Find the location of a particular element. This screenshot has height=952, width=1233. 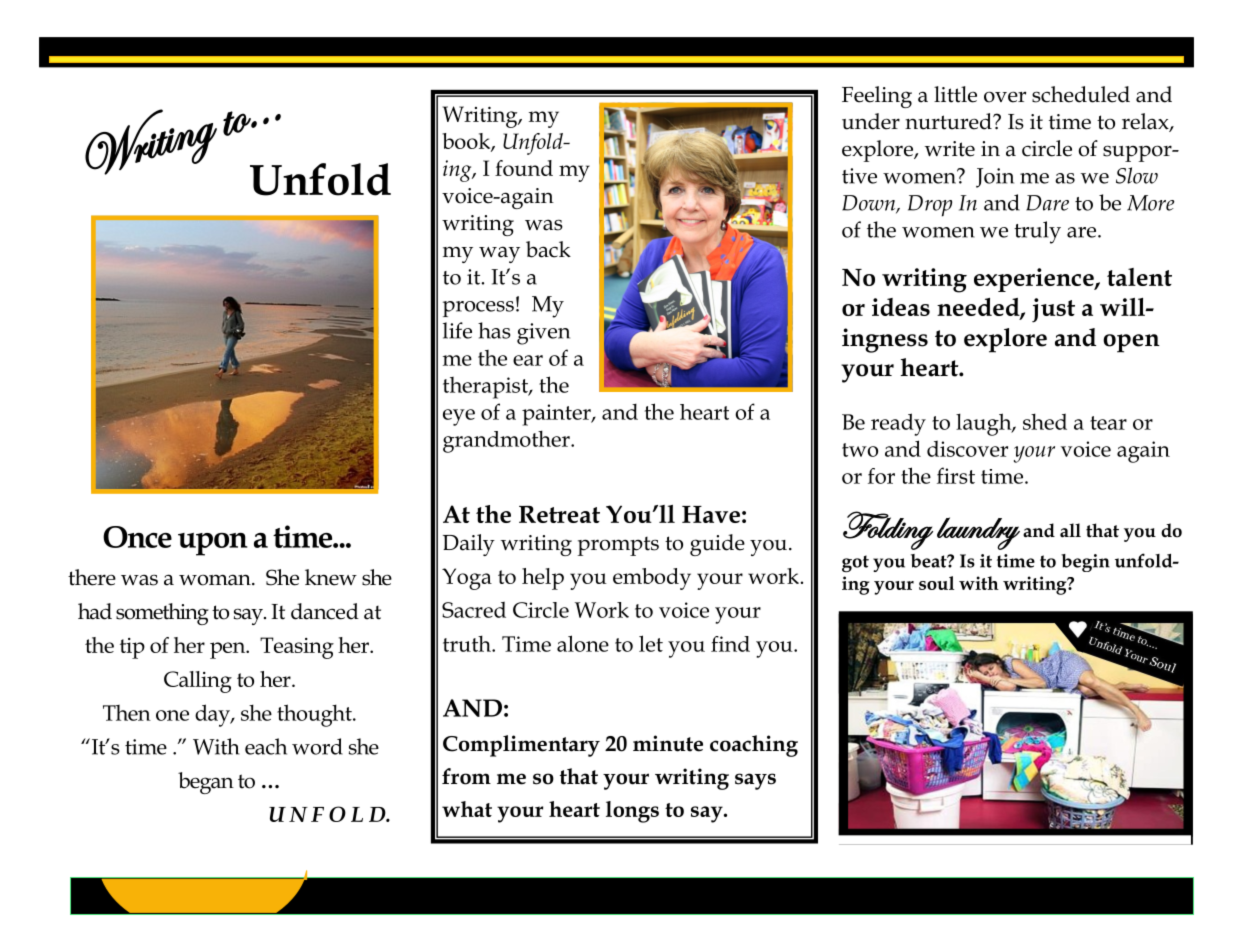

says is located at coordinates (755, 781).
